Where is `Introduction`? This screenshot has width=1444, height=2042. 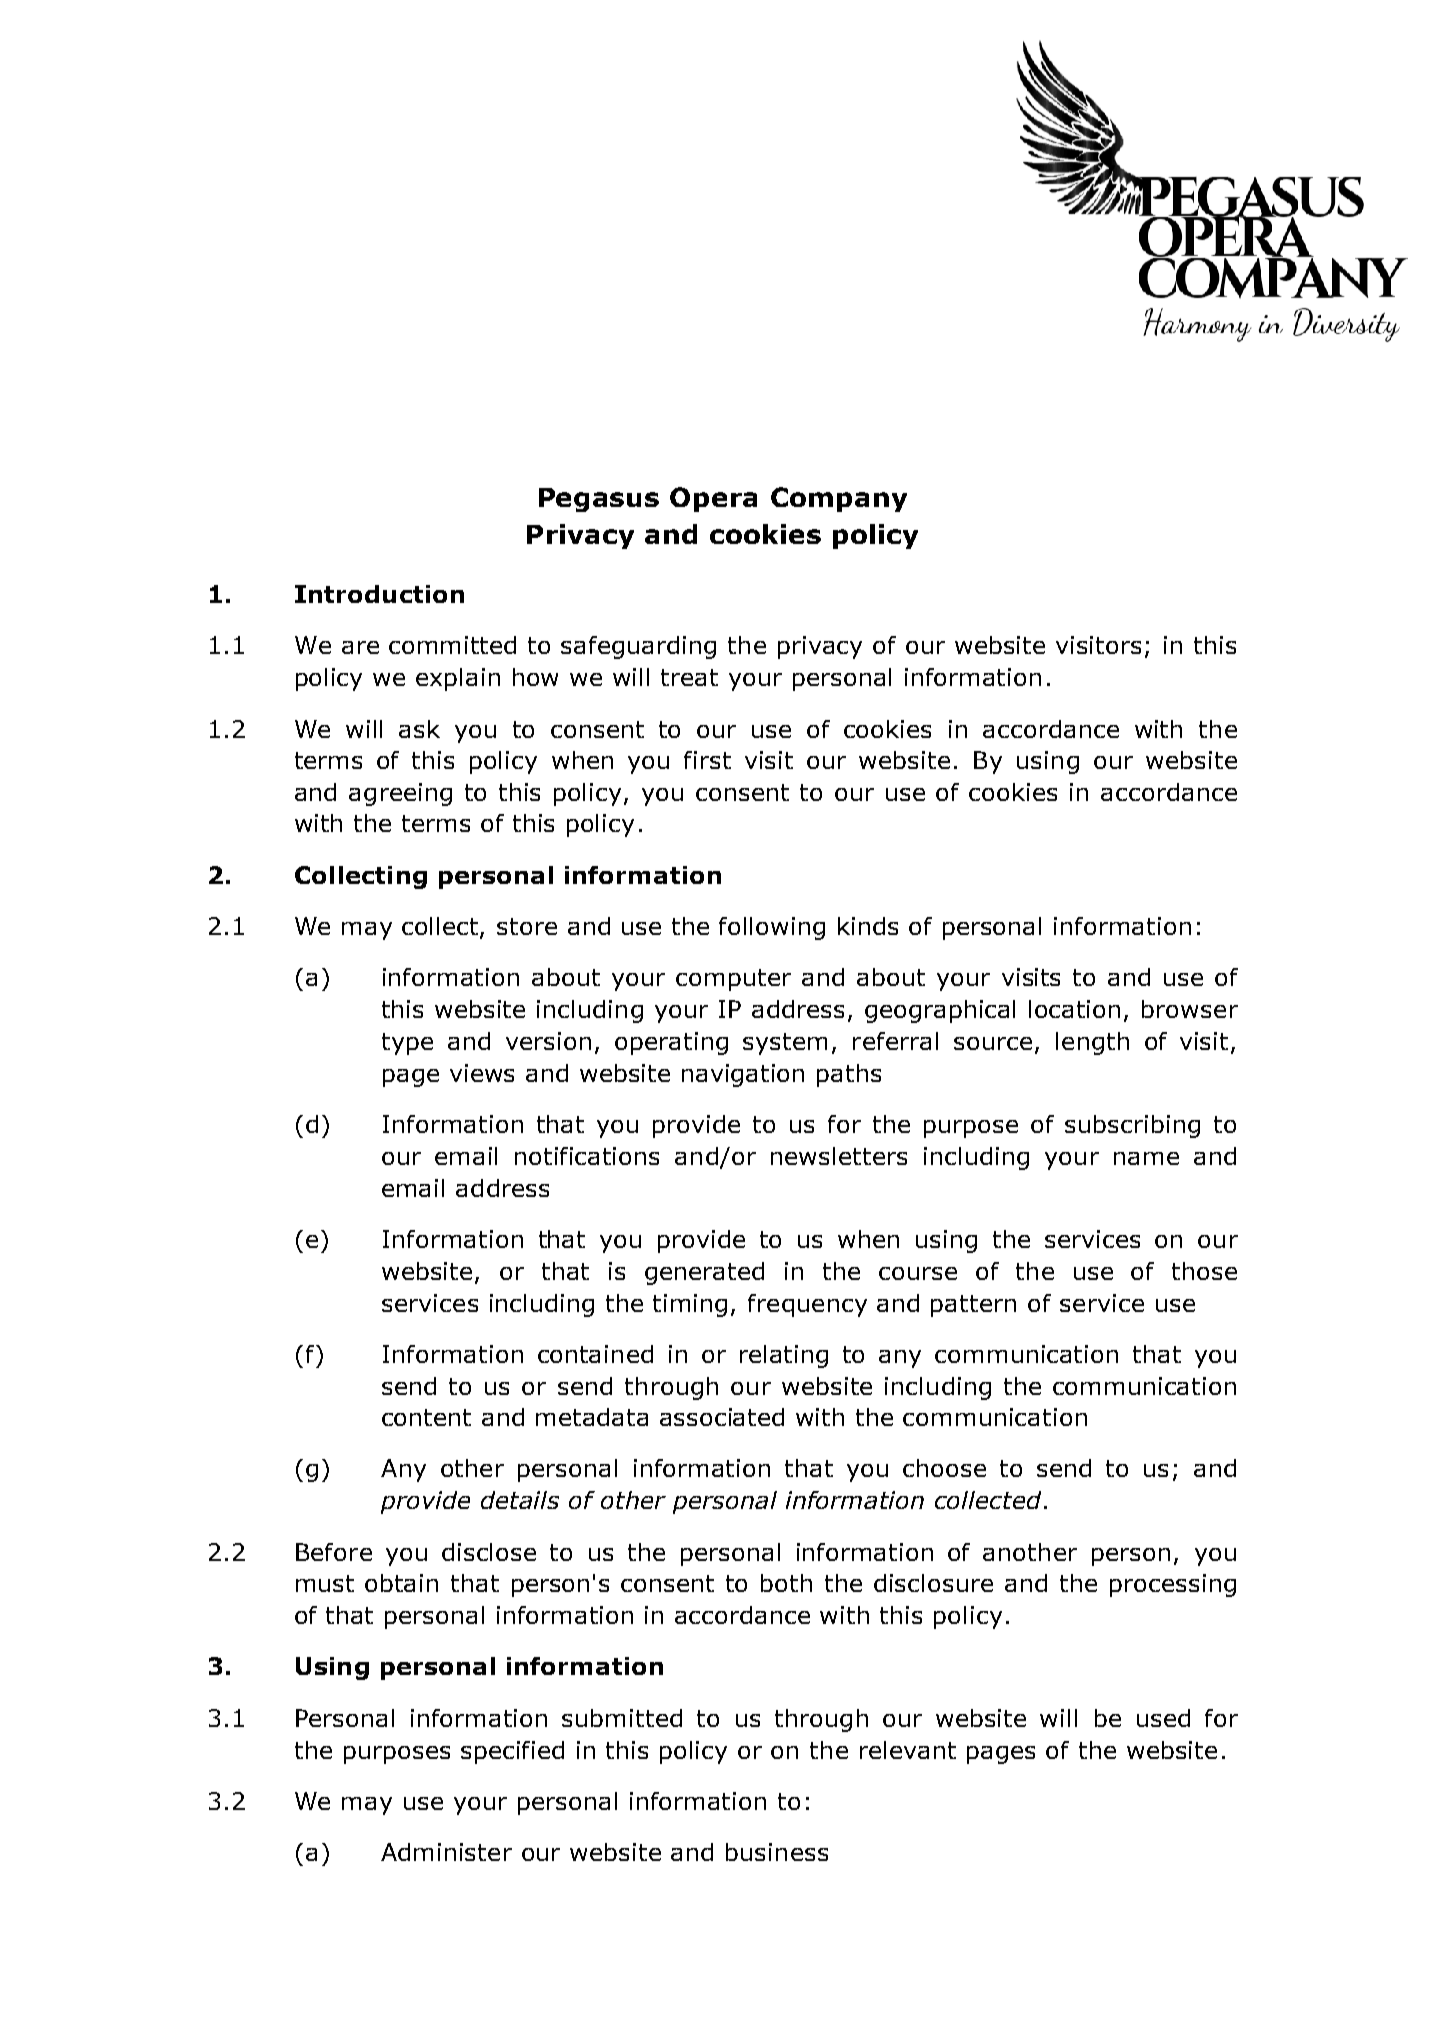 Introduction is located at coordinates (379, 594).
